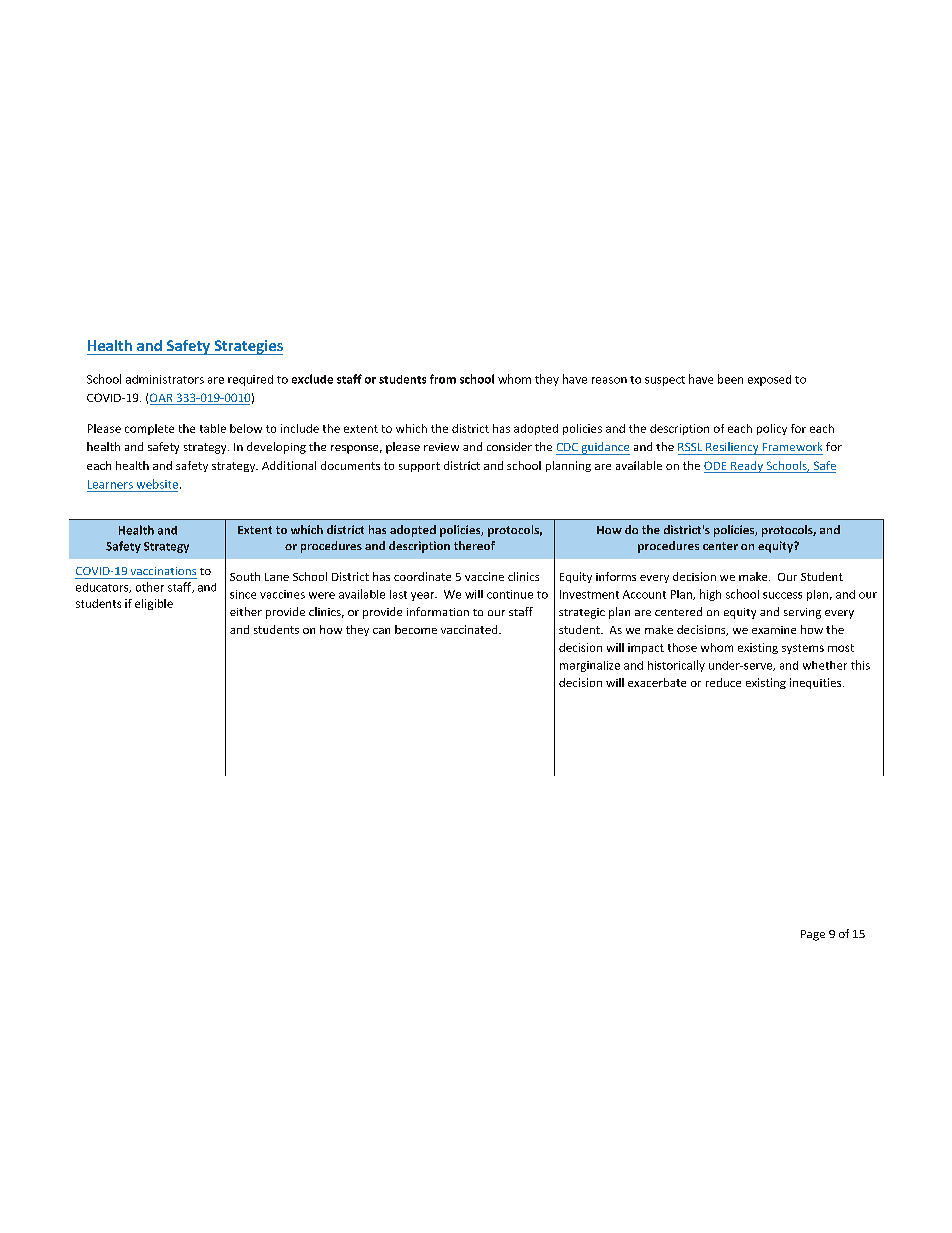  Describe the element at coordinates (657, 682) in the image. I see `exacerbate` at that location.
